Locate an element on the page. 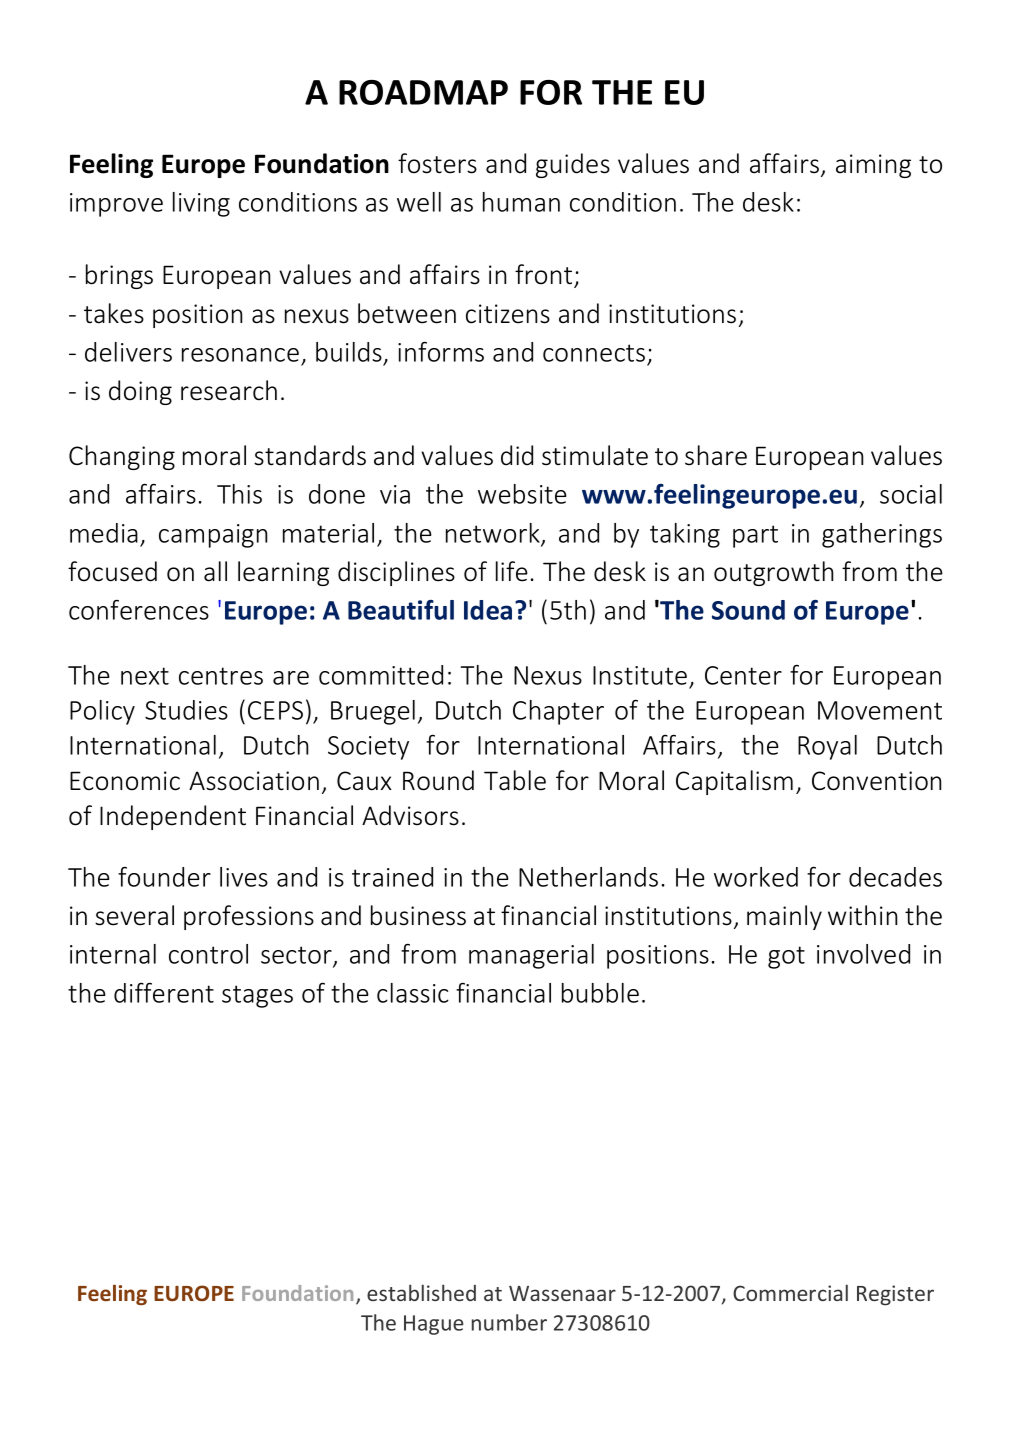 This image has height=1431, width=1012. living is located at coordinates (201, 204).
